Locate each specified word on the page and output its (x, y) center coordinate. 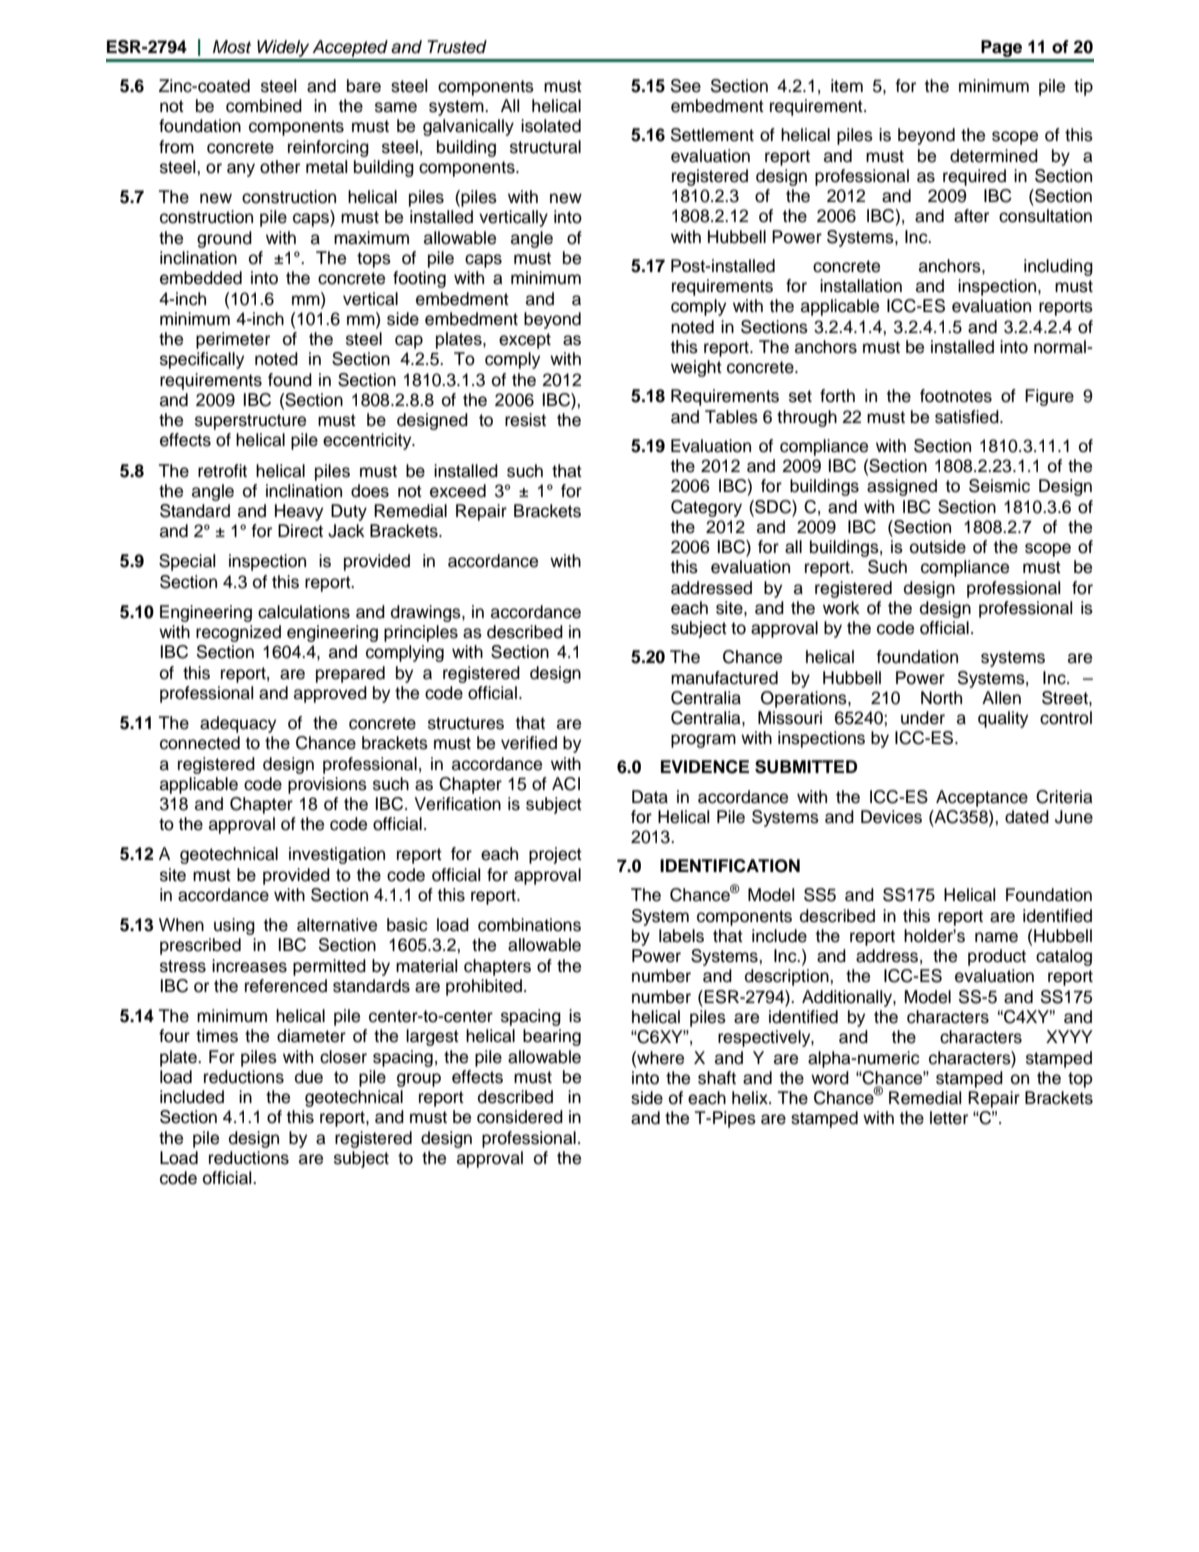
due (309, 1077)
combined (264, 106)
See (686, 86)
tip (1083, 87)
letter (949, 1118)
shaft (717, 1078)
